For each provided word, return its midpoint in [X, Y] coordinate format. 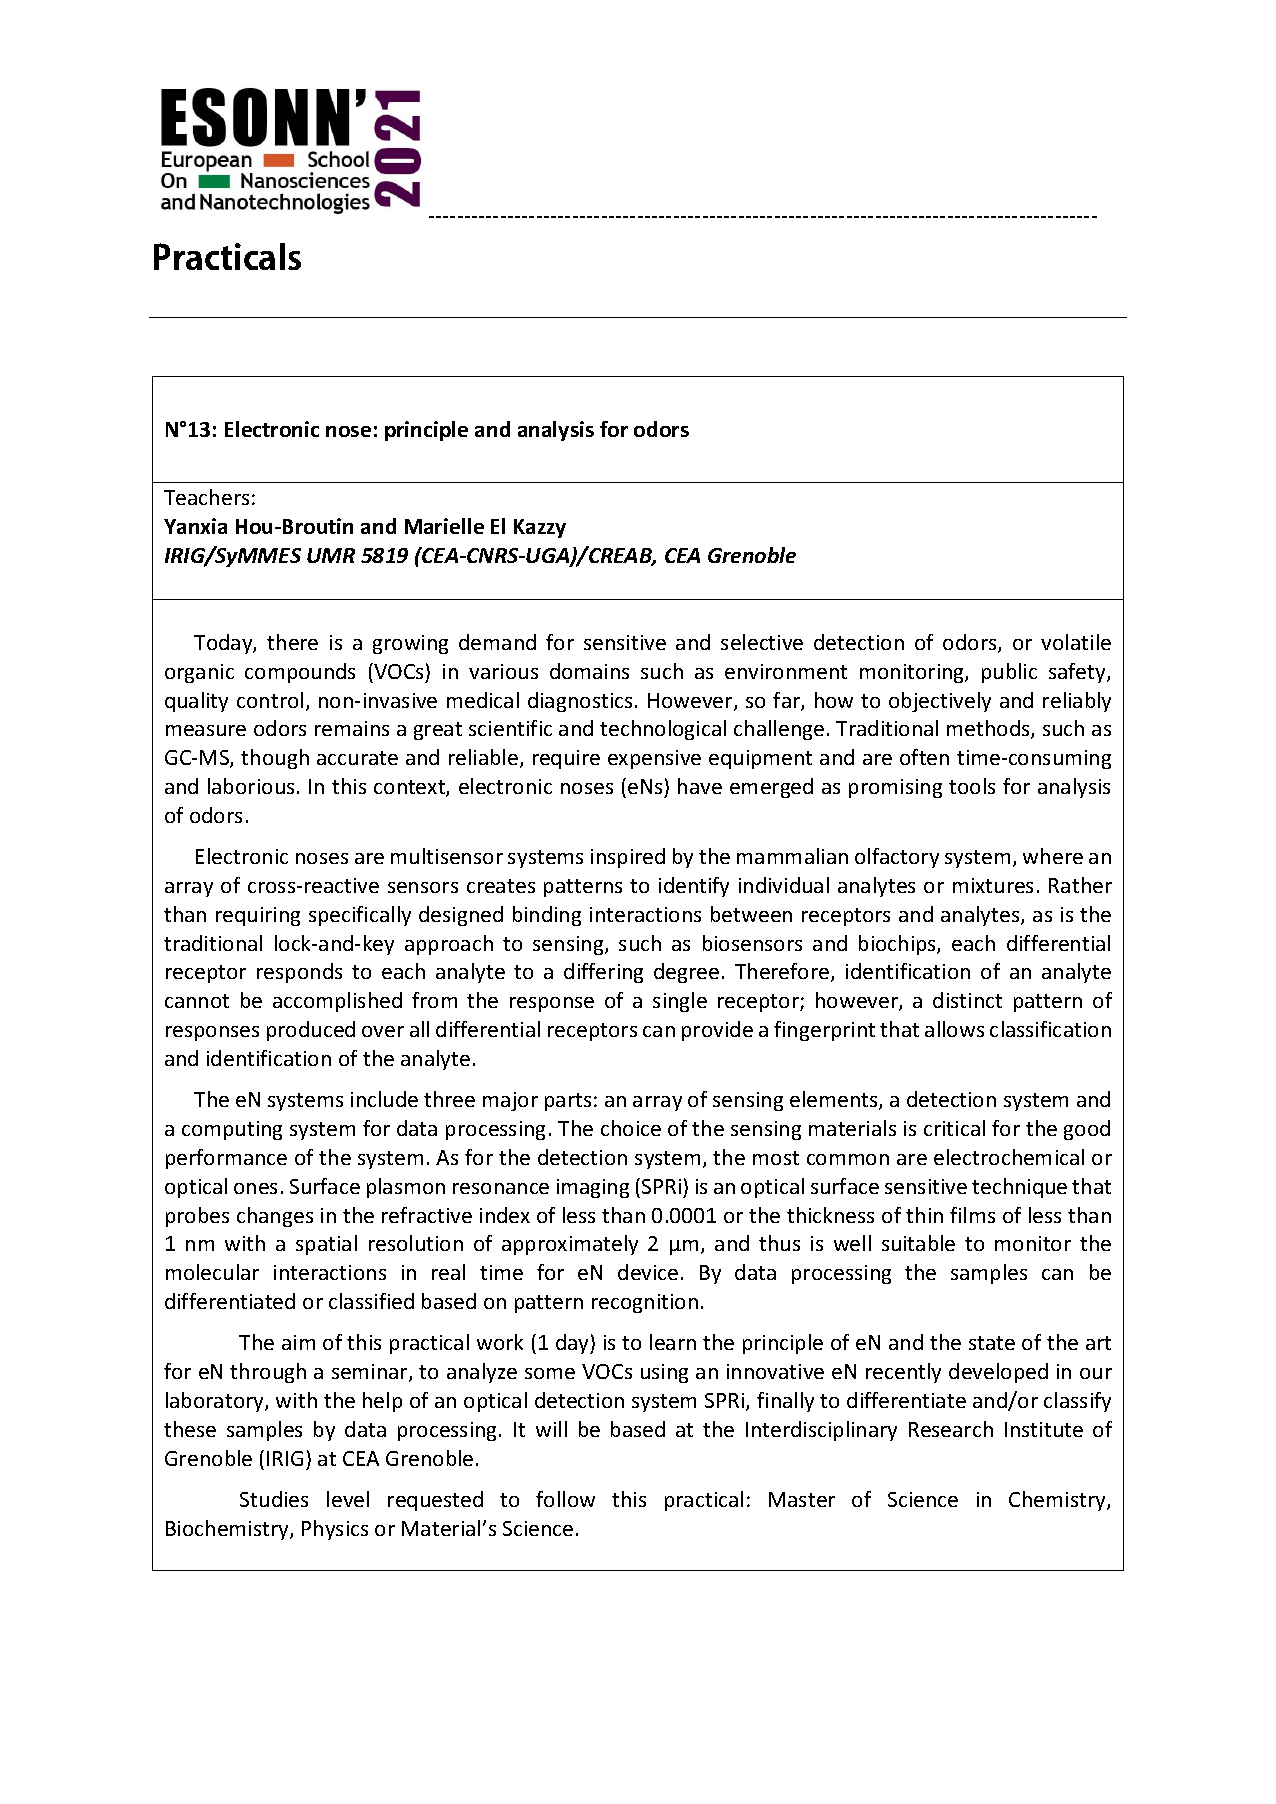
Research [951, 1429]
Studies [274, 1499]
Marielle [444, 526]
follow [565, 1499]
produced [311, 1031]
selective [762, 642]
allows [954, 1029]
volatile [1076, 642]
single [680, 1002]
